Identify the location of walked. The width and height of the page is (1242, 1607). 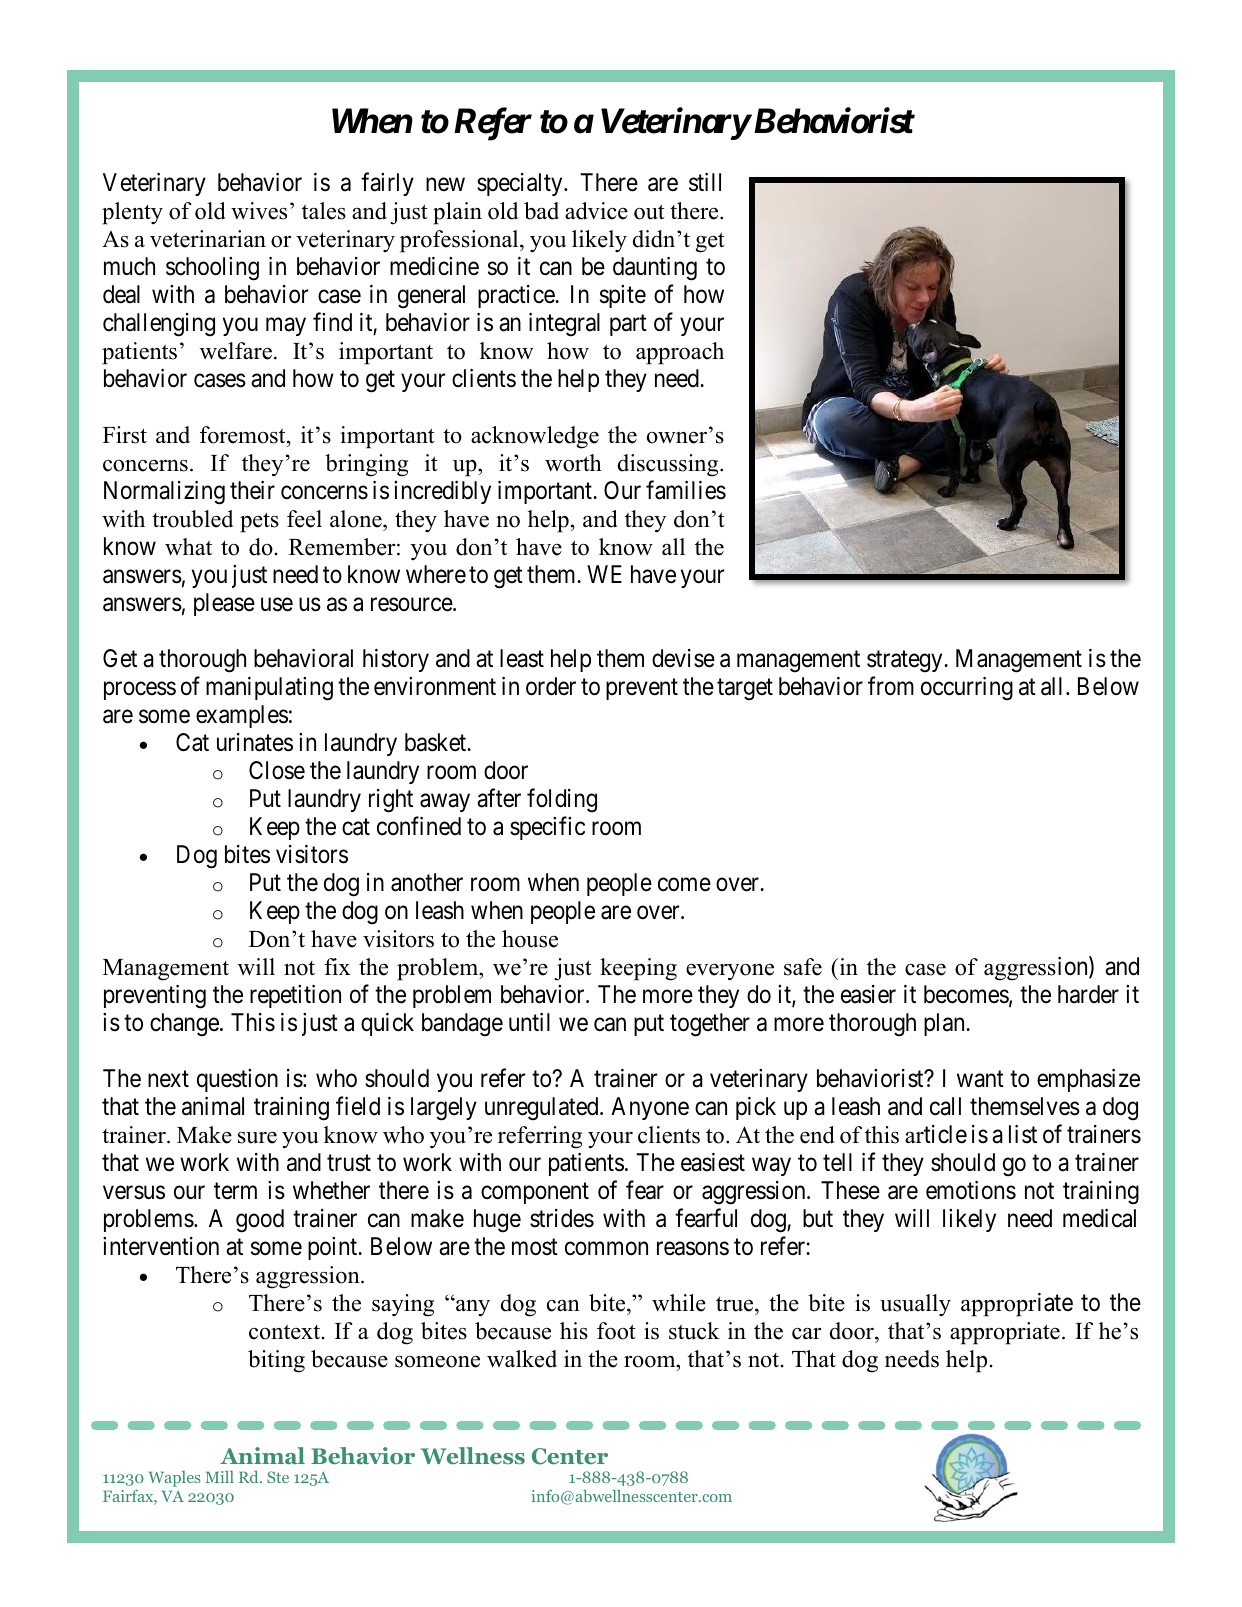
(522, 1359).
